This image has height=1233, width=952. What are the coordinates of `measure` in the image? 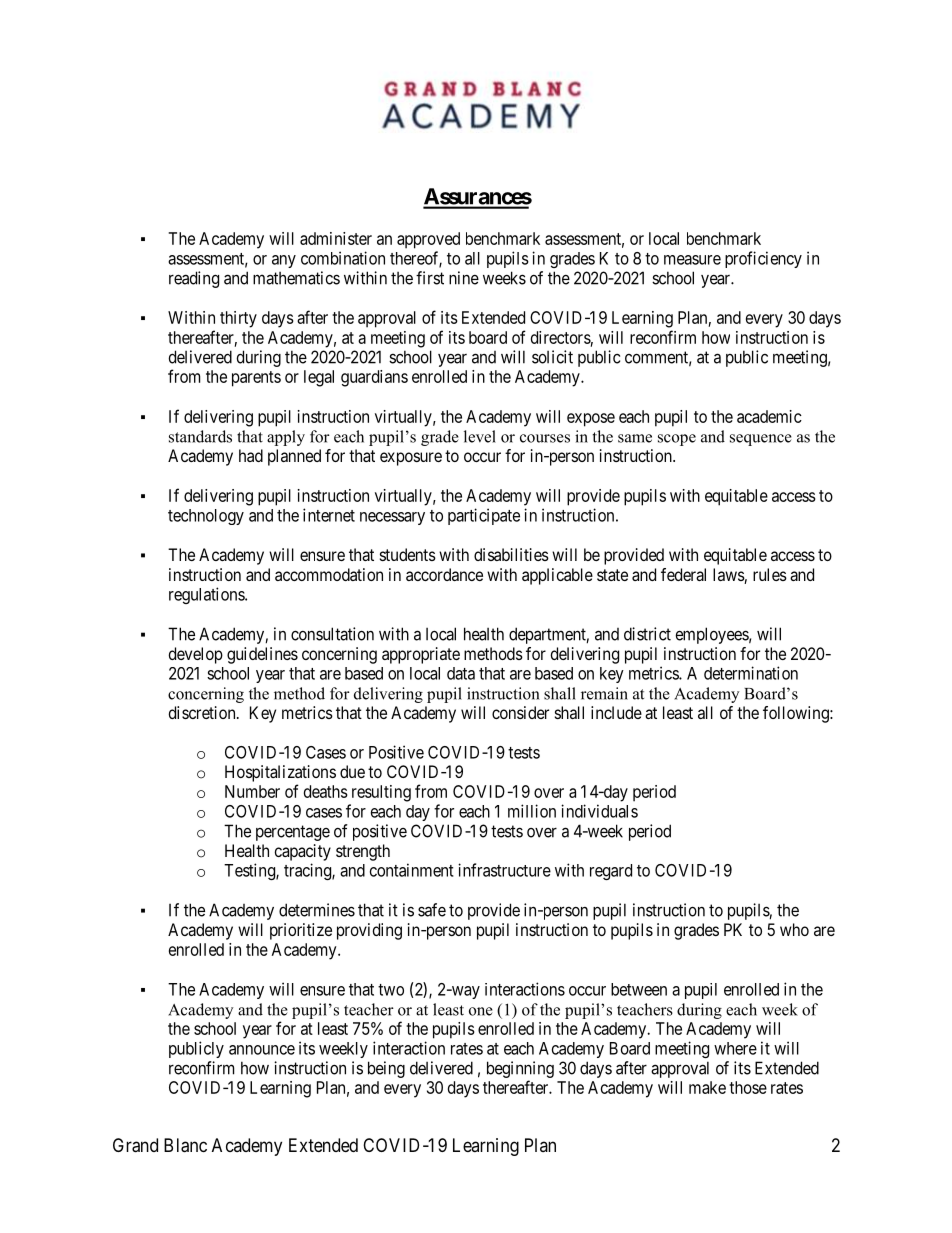 It's located at (692, 260).
